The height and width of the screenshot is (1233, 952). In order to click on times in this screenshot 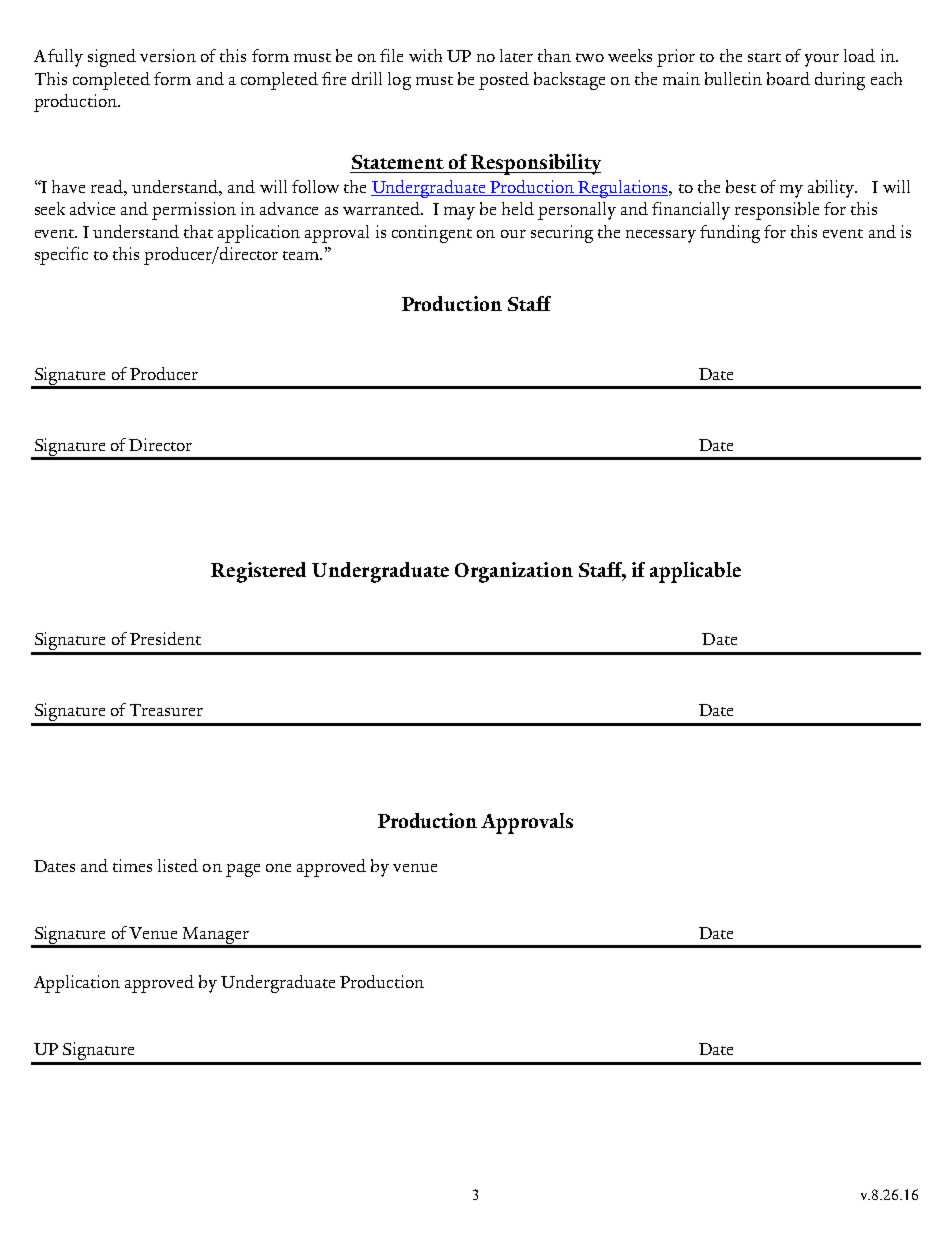, I will do `click(132, 865)`.
